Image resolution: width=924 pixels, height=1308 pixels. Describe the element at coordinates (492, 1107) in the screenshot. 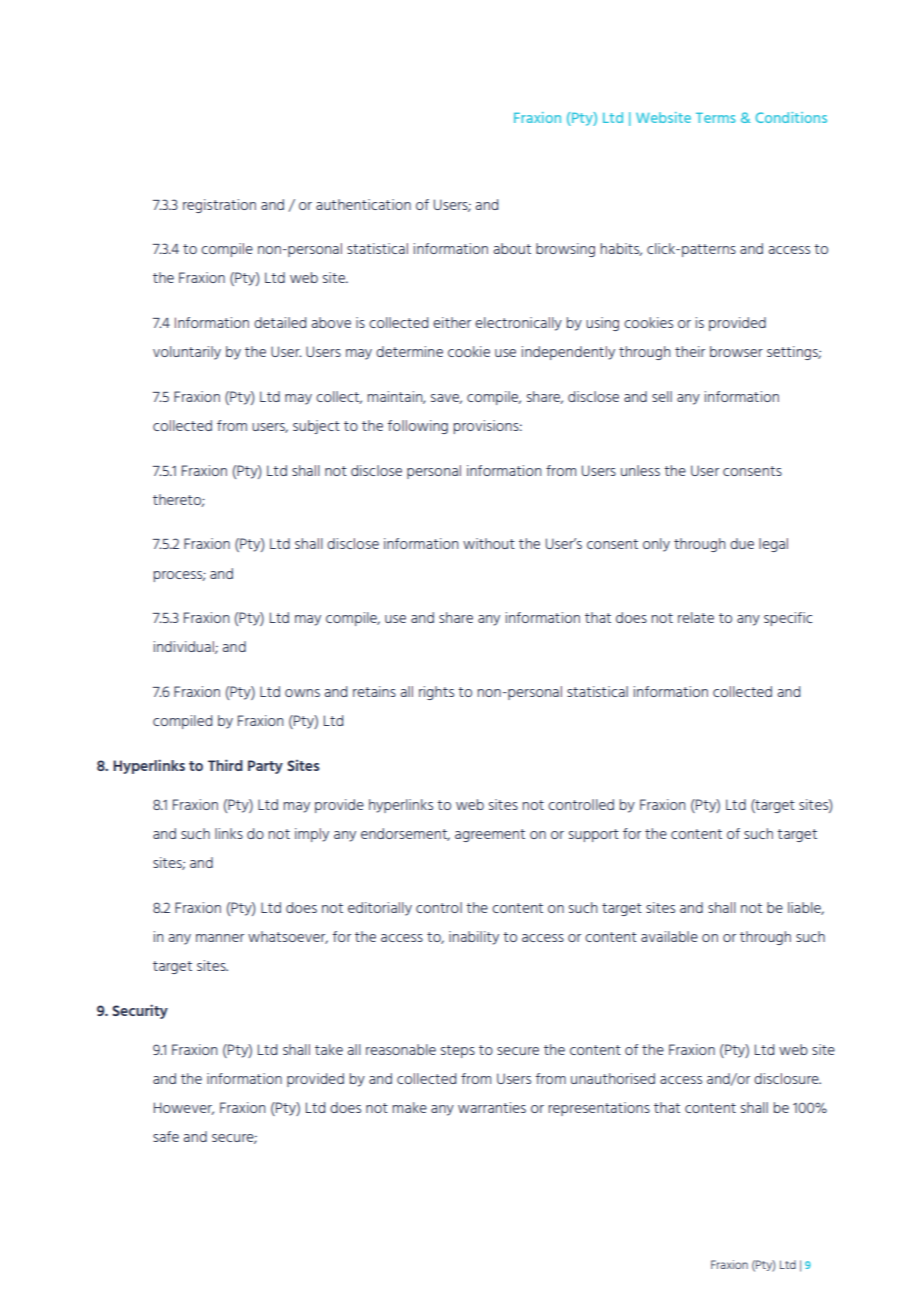

I see `warranties` at that location.
